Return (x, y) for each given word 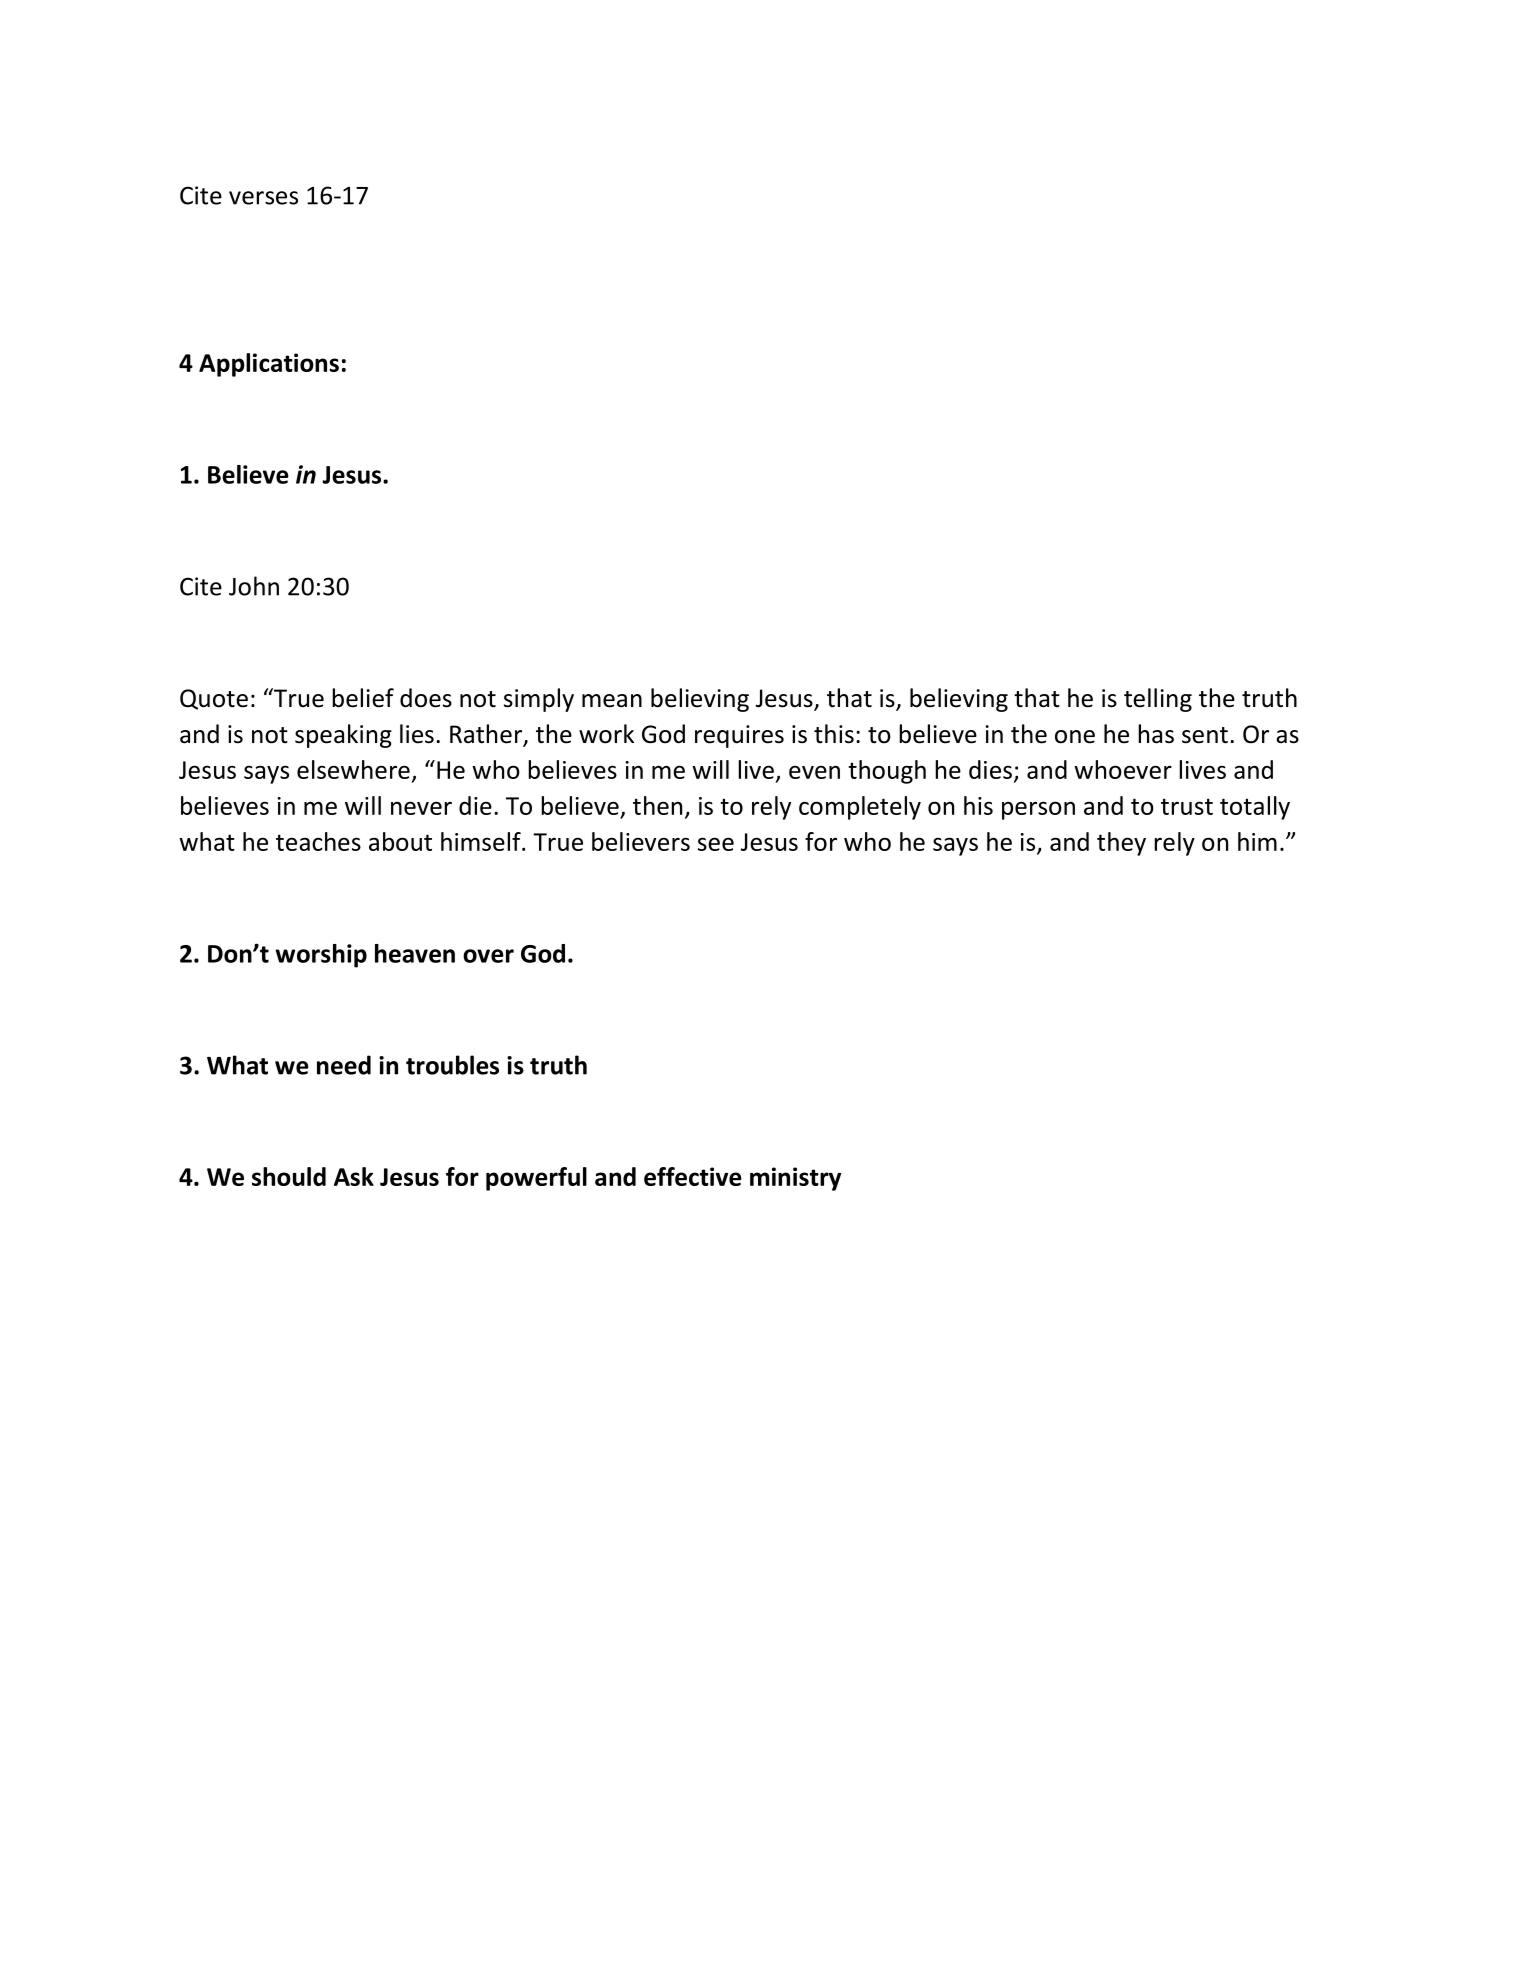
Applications (269, 365)
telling (1158, 700)
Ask (354, 1176)
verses (263, 198)
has (1156, 734)
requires (739, 736)
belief (363, 698)
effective (693, 1176)
